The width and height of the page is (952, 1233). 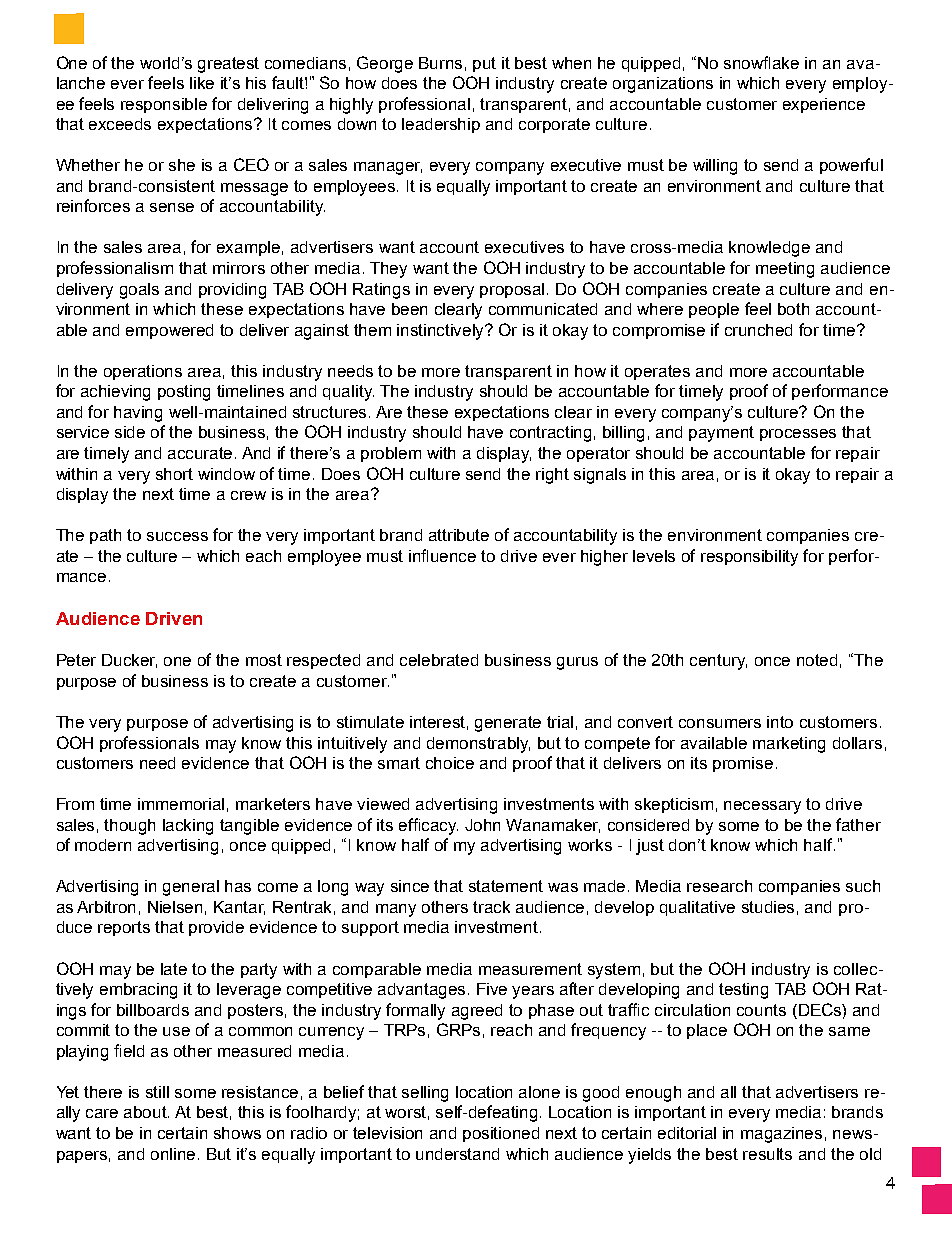 What do you see at coordinates (762, 807) in the page?
I see `necessary` at bounding box center [762, 807].
